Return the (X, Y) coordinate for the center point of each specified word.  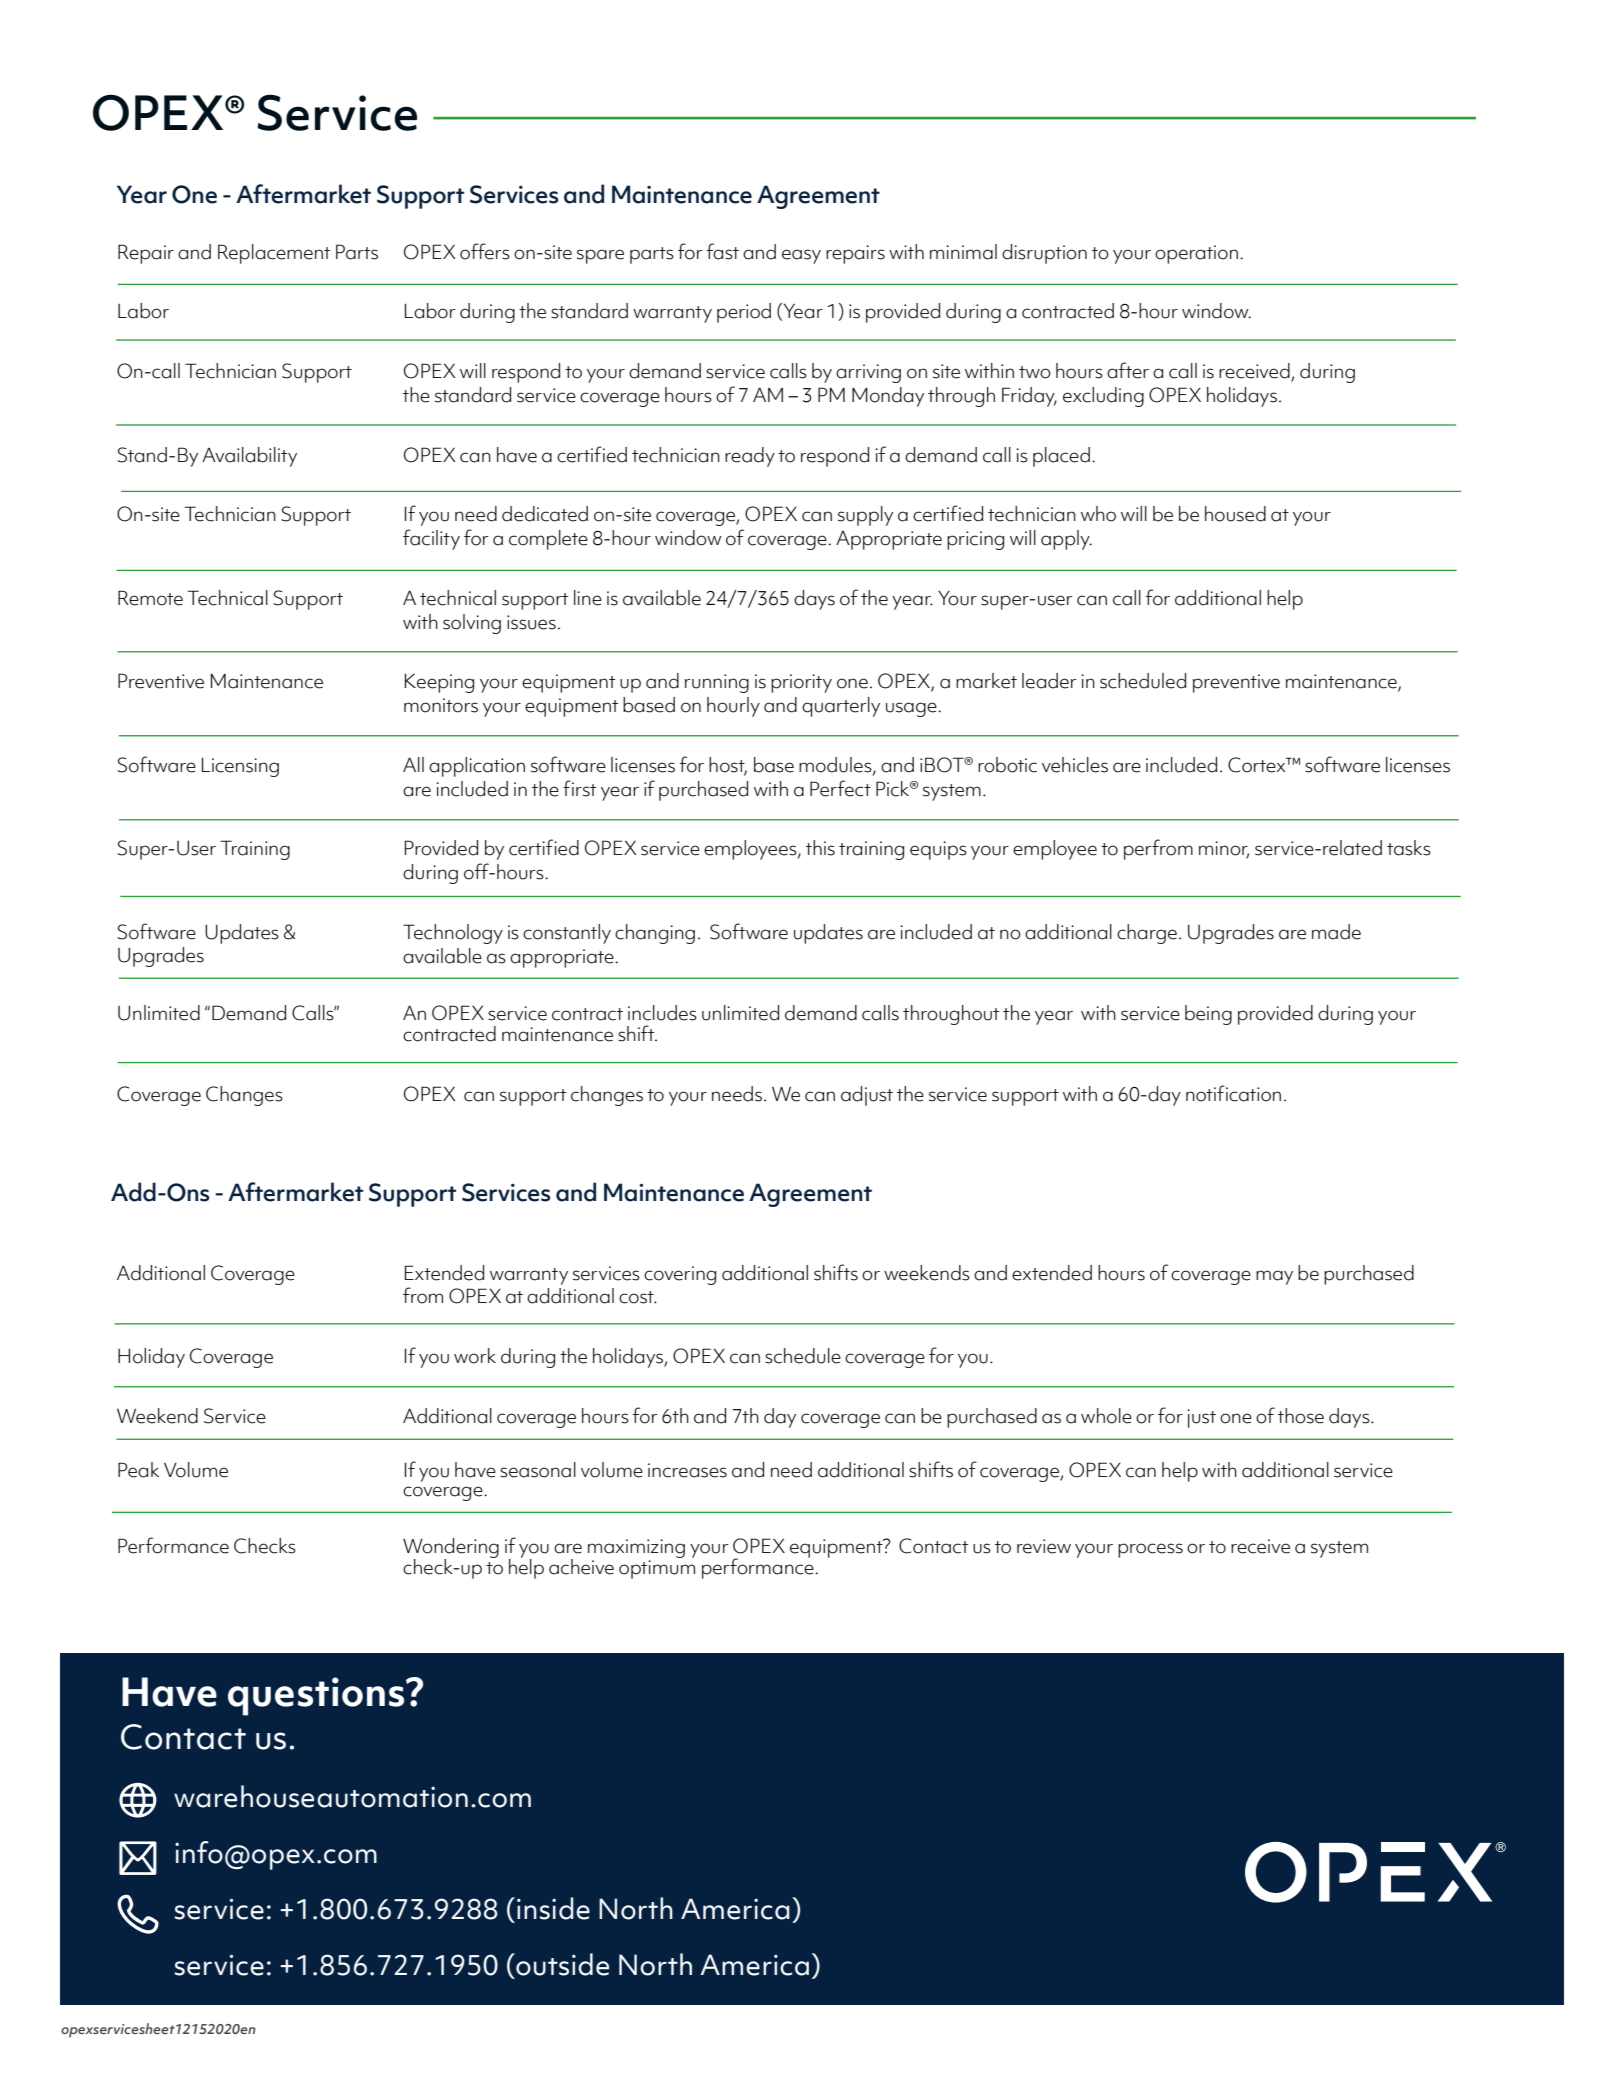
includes (662, 1013)
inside (553, 1908)
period (744, 313)
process (1150, 1550)
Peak (138, 1470)
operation (1196, 254)
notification (1233, 1093)
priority (801, 683)
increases (687, 1470)
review (1044, 1546)
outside (561, 1964)
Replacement (274, 254)
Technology (453, 934)
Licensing (240, 767)
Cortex (1258, 765)
